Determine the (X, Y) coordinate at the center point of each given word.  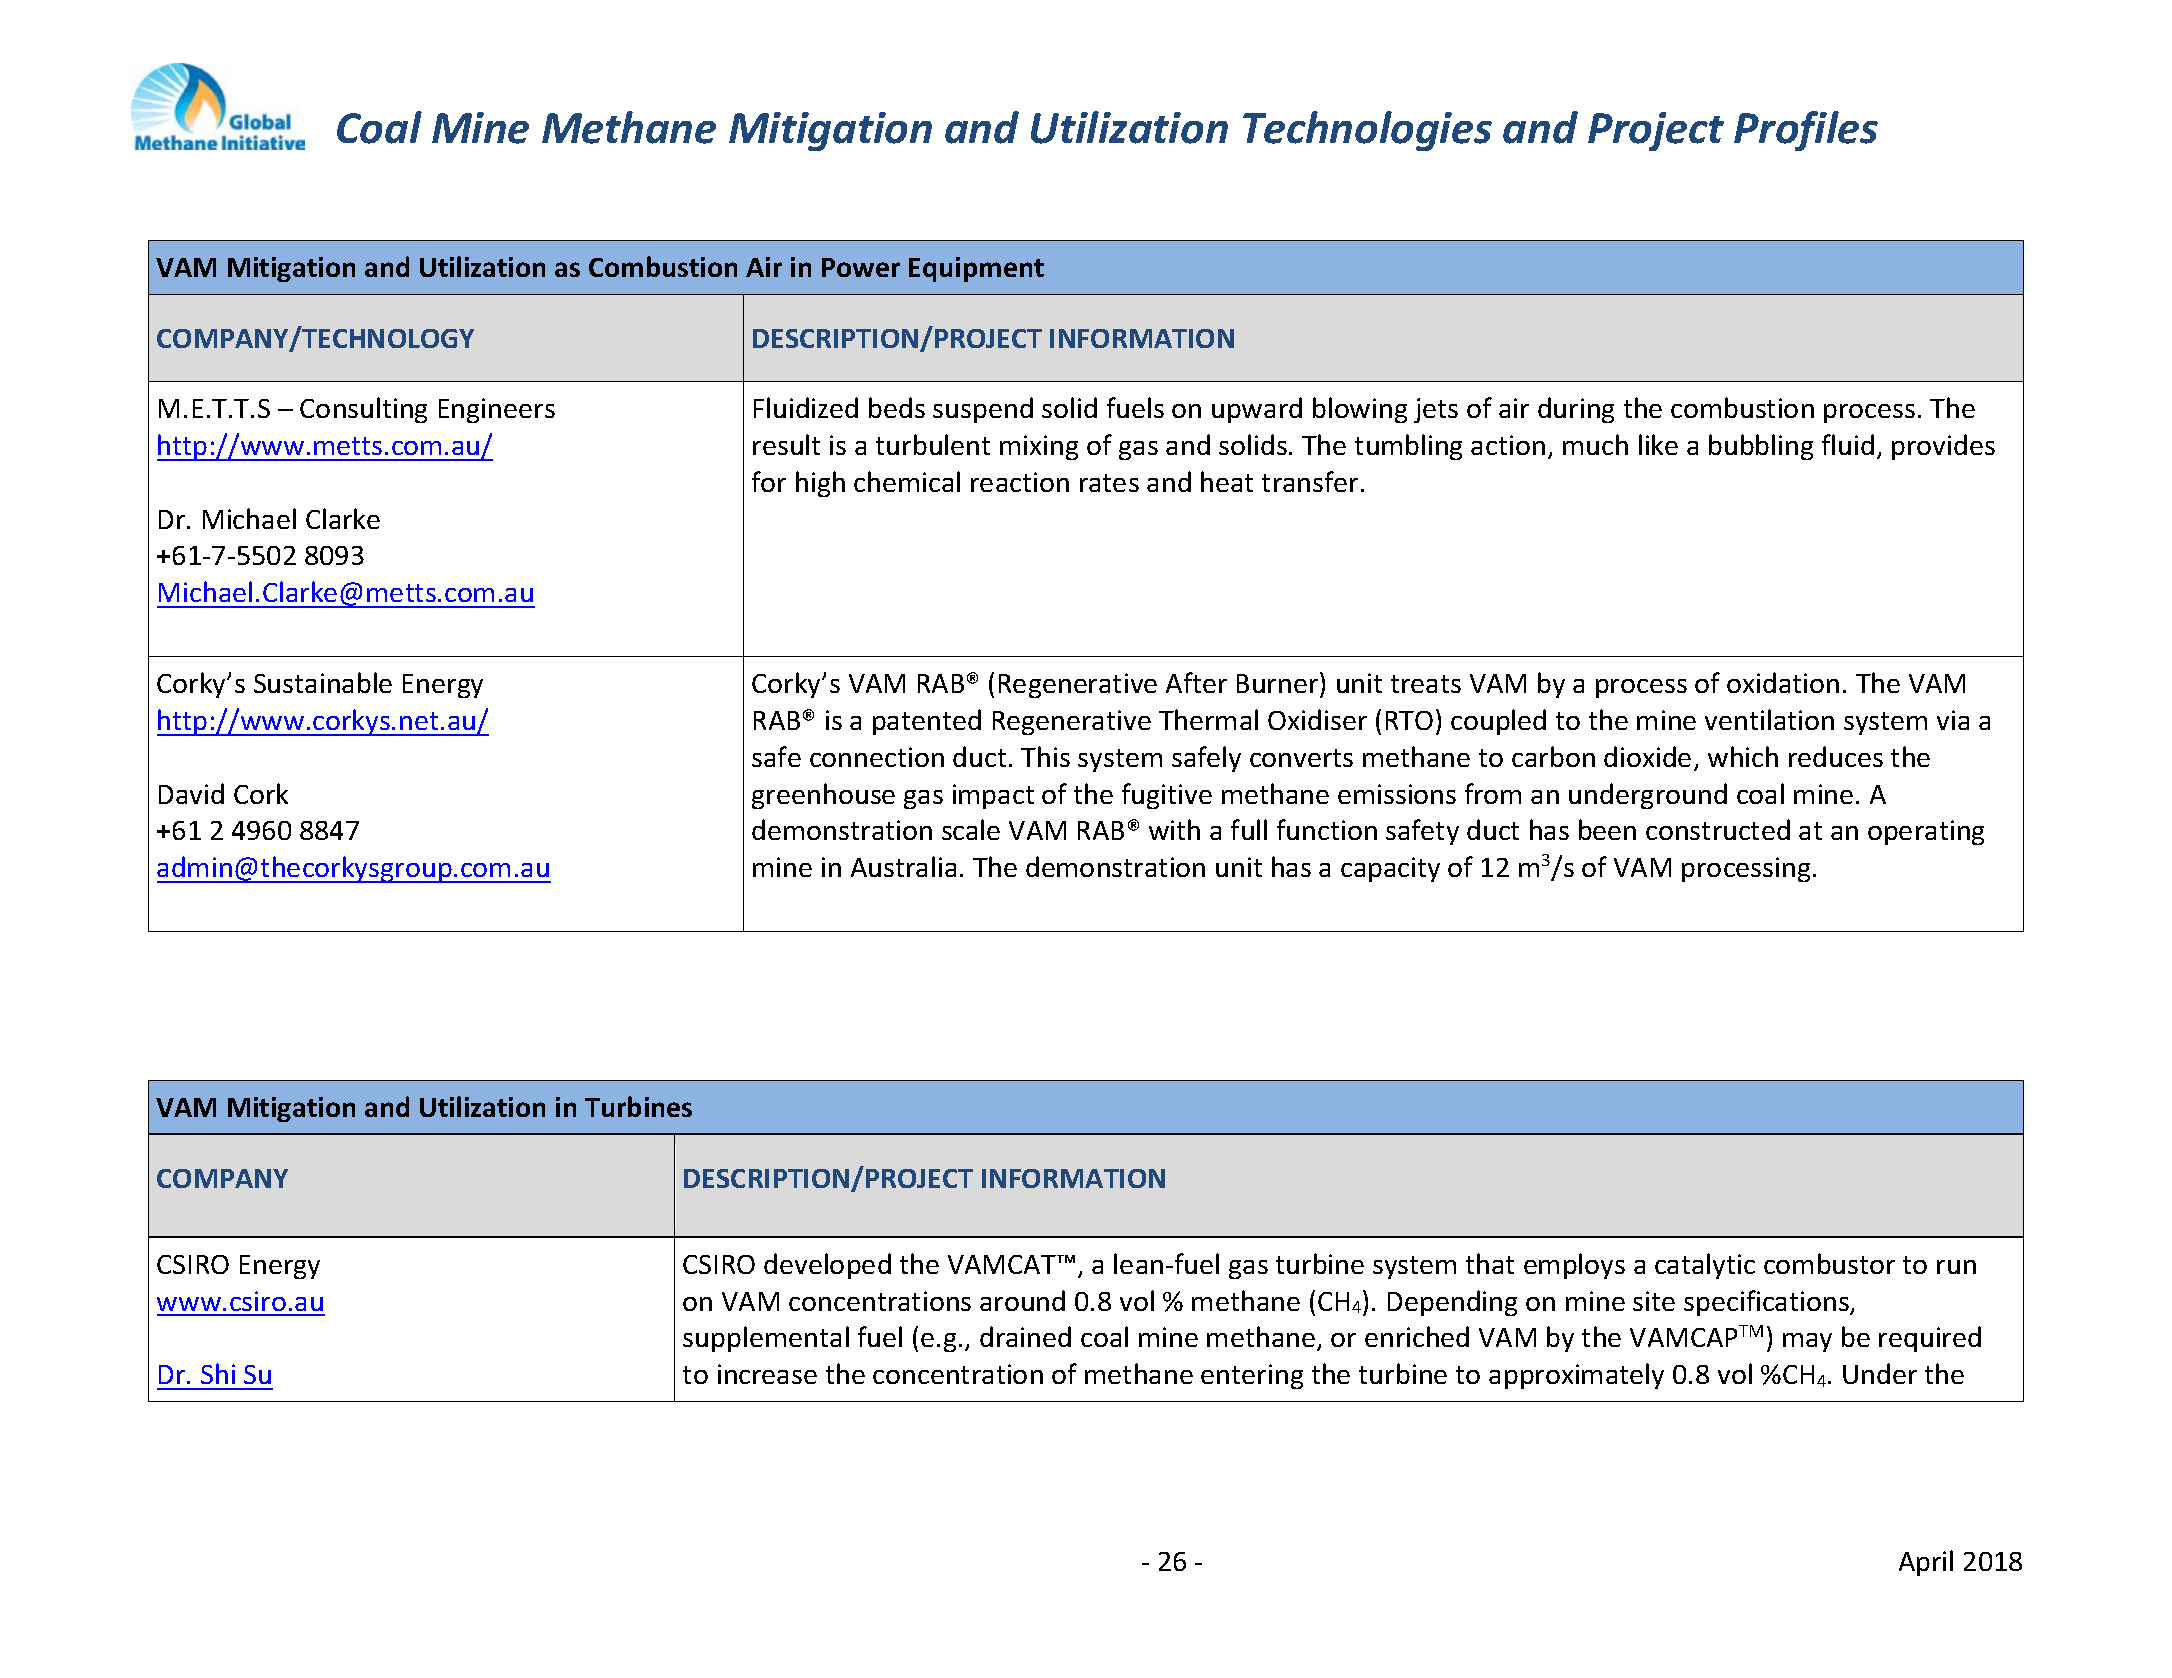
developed (827, 1266)
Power (861, 267)
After (1196, 682)
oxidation (1783, 682)
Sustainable (323, 682)
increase (767, 1374)
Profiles (1806, 131)
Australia (903, 866)
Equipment (976, 269)
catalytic (1705, 1266)
